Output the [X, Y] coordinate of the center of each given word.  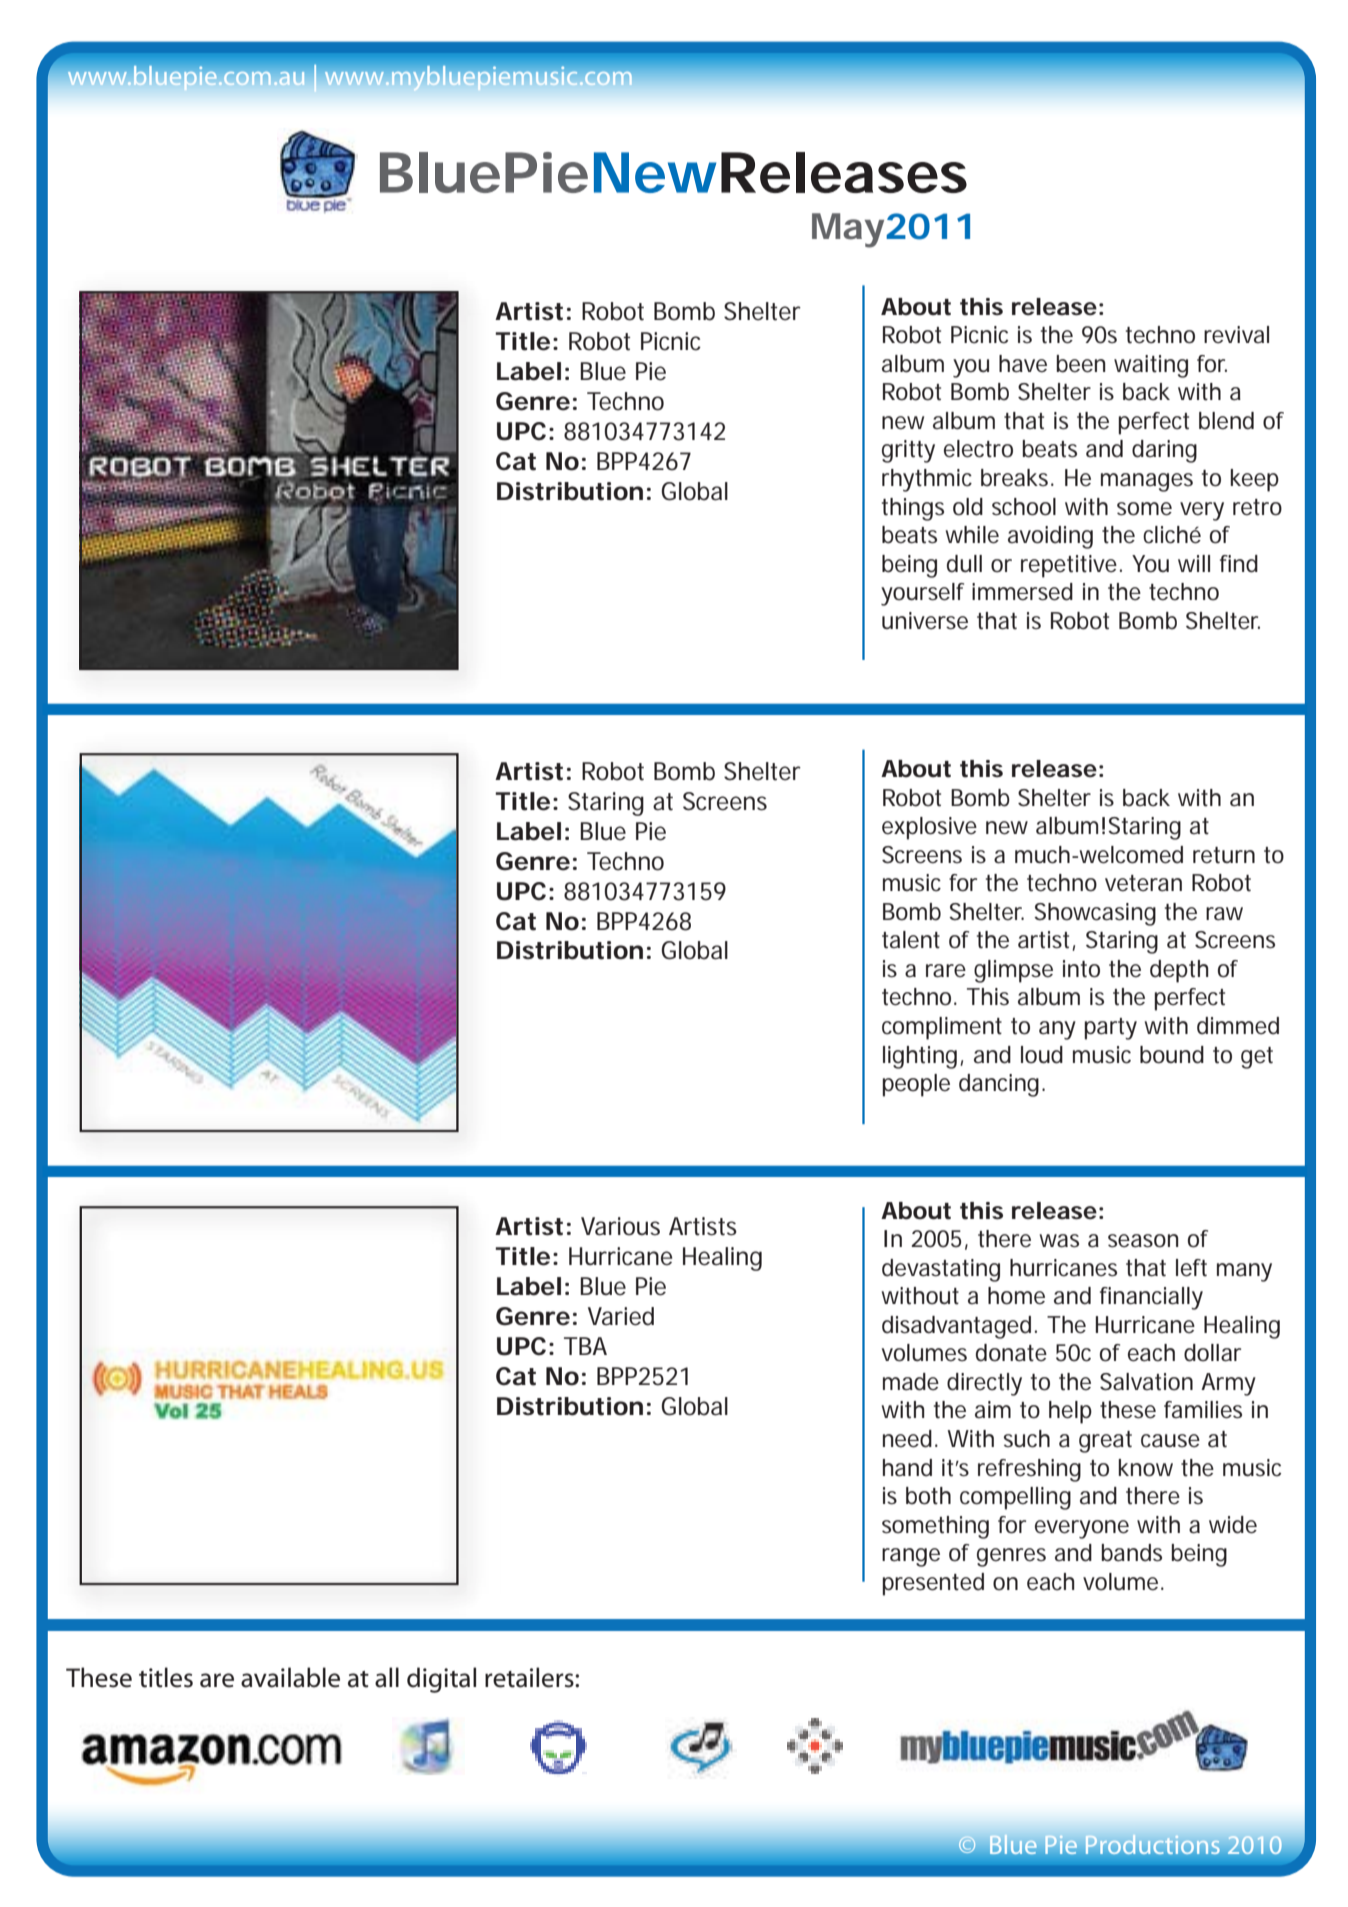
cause [1170, 1441]
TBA [585, 1346]
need [907, 1439]
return [1224, 855]
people [916, 1085]
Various [620, 1226]
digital [441, 1680]
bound [1172, 1055]
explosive [929, 828]
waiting [1151, 366]
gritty [908, 451]
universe [925, 621]
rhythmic [927, 480]
